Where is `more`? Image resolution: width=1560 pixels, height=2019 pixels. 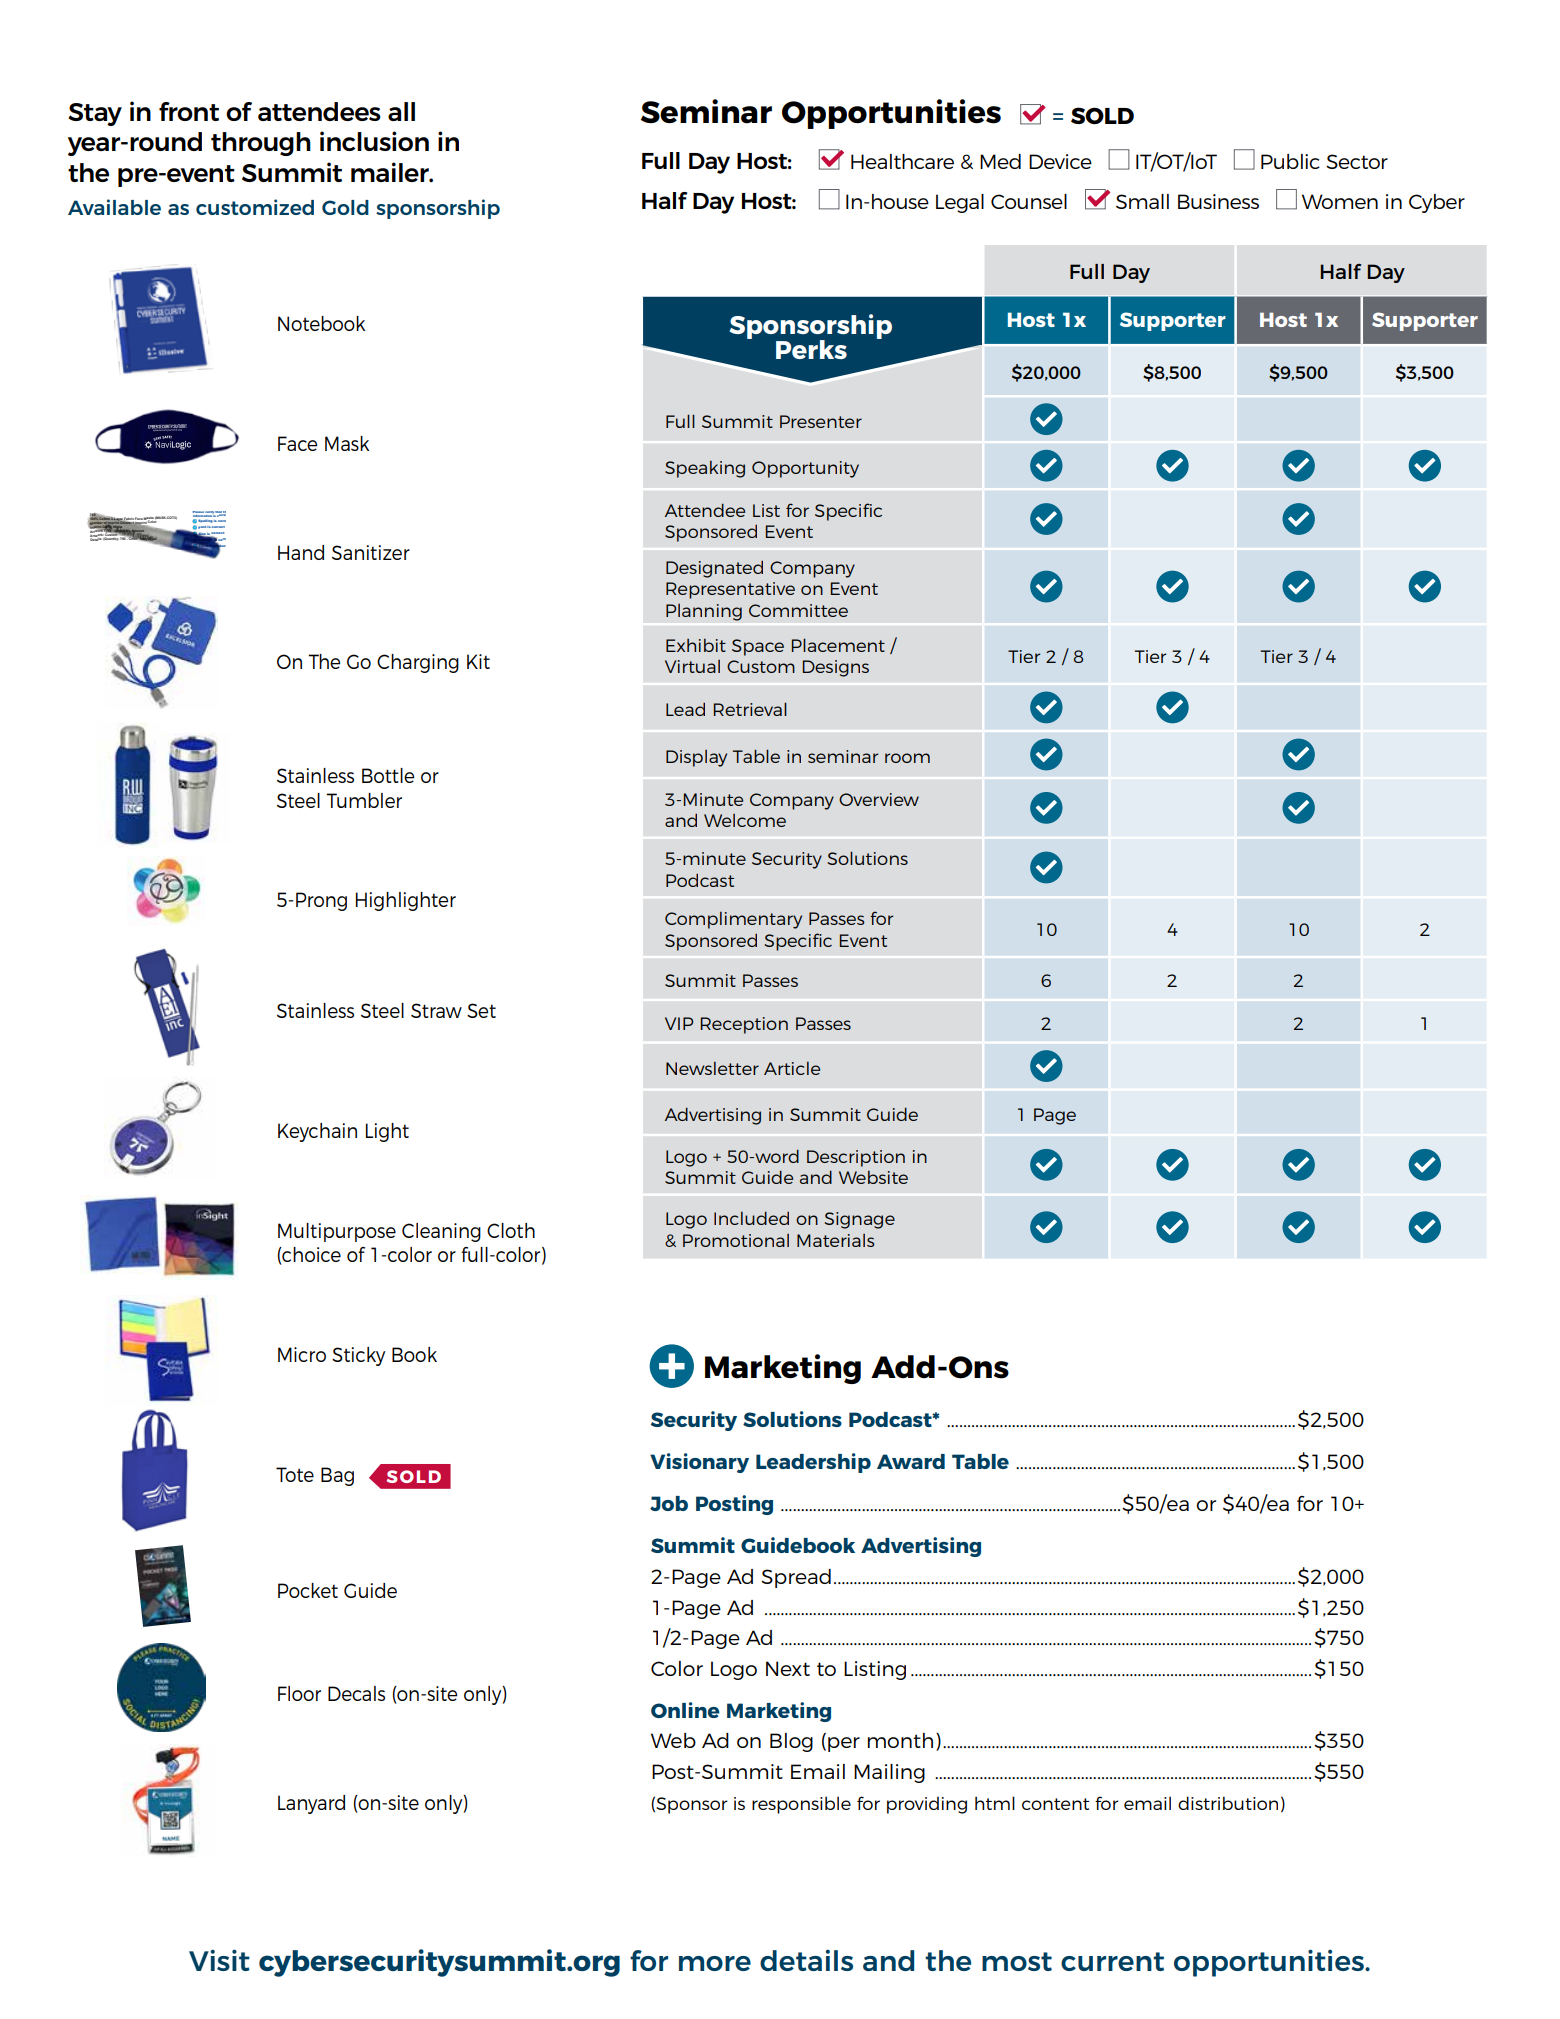
more is located at coordinates (715, 1963).
